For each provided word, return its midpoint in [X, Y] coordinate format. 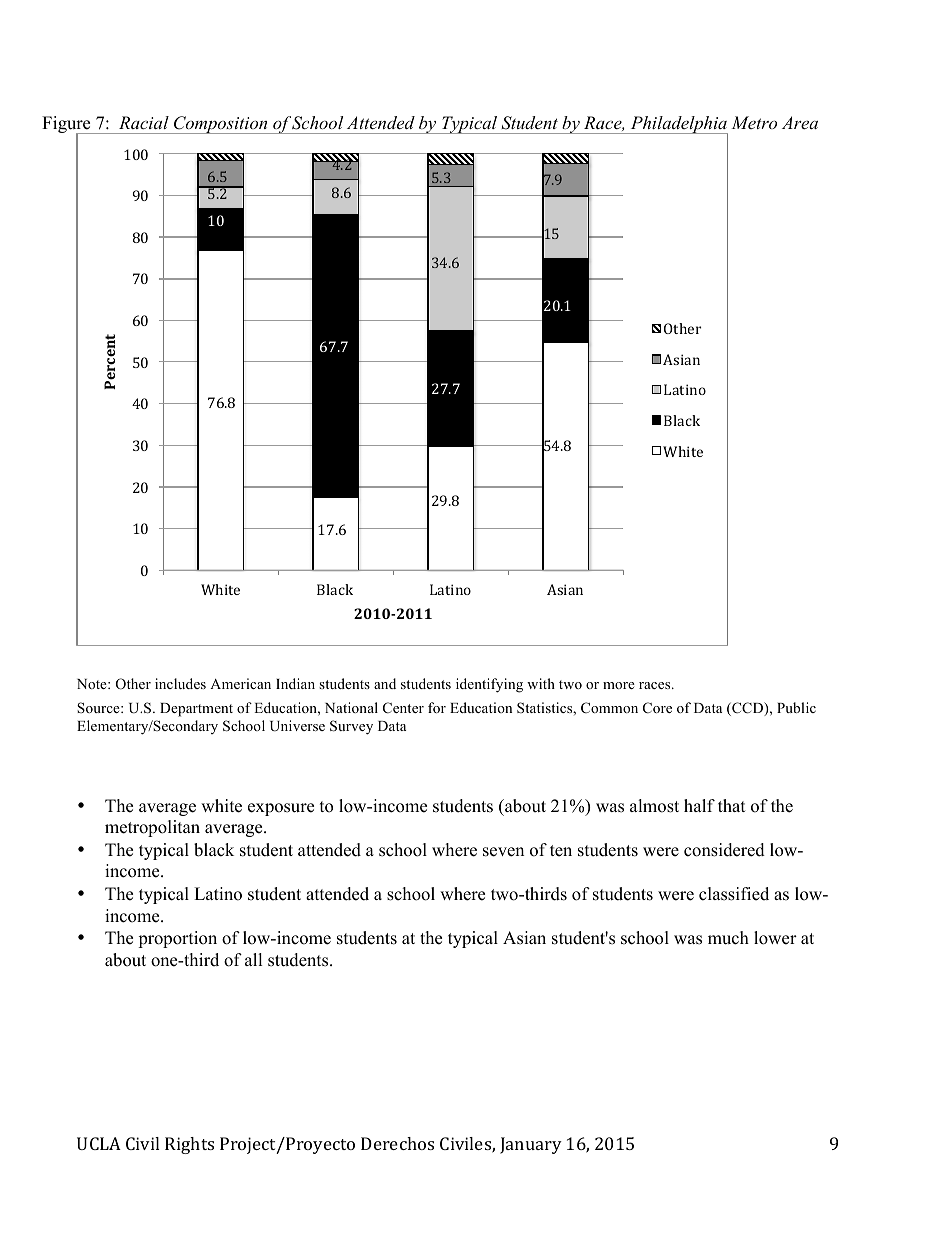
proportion [177, 939]
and [385, 683]
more [619, 685]
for [437, 707]
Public [796, 707]
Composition [221, 125]
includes [180, 683]
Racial [144, 122]
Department [196, 710]
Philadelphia [678, 126]
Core [657, 708]
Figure [67, 126]
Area [800, 122]
